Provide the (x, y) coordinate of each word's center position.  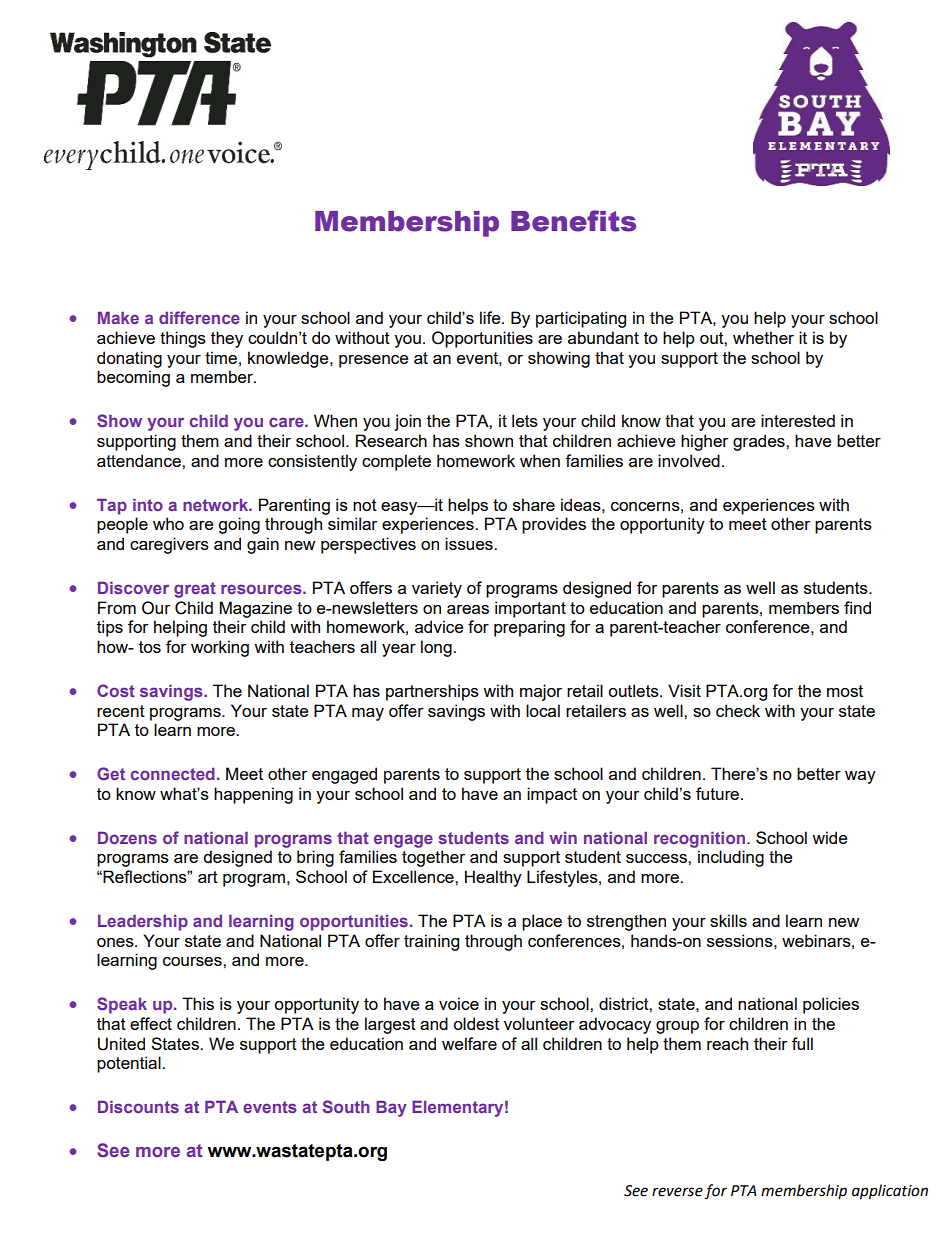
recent (121, 711)
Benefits (573, 221)
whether (763, 337)
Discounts (138, 1107)
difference (199, 317)
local (543, 710)
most (845, 691)
